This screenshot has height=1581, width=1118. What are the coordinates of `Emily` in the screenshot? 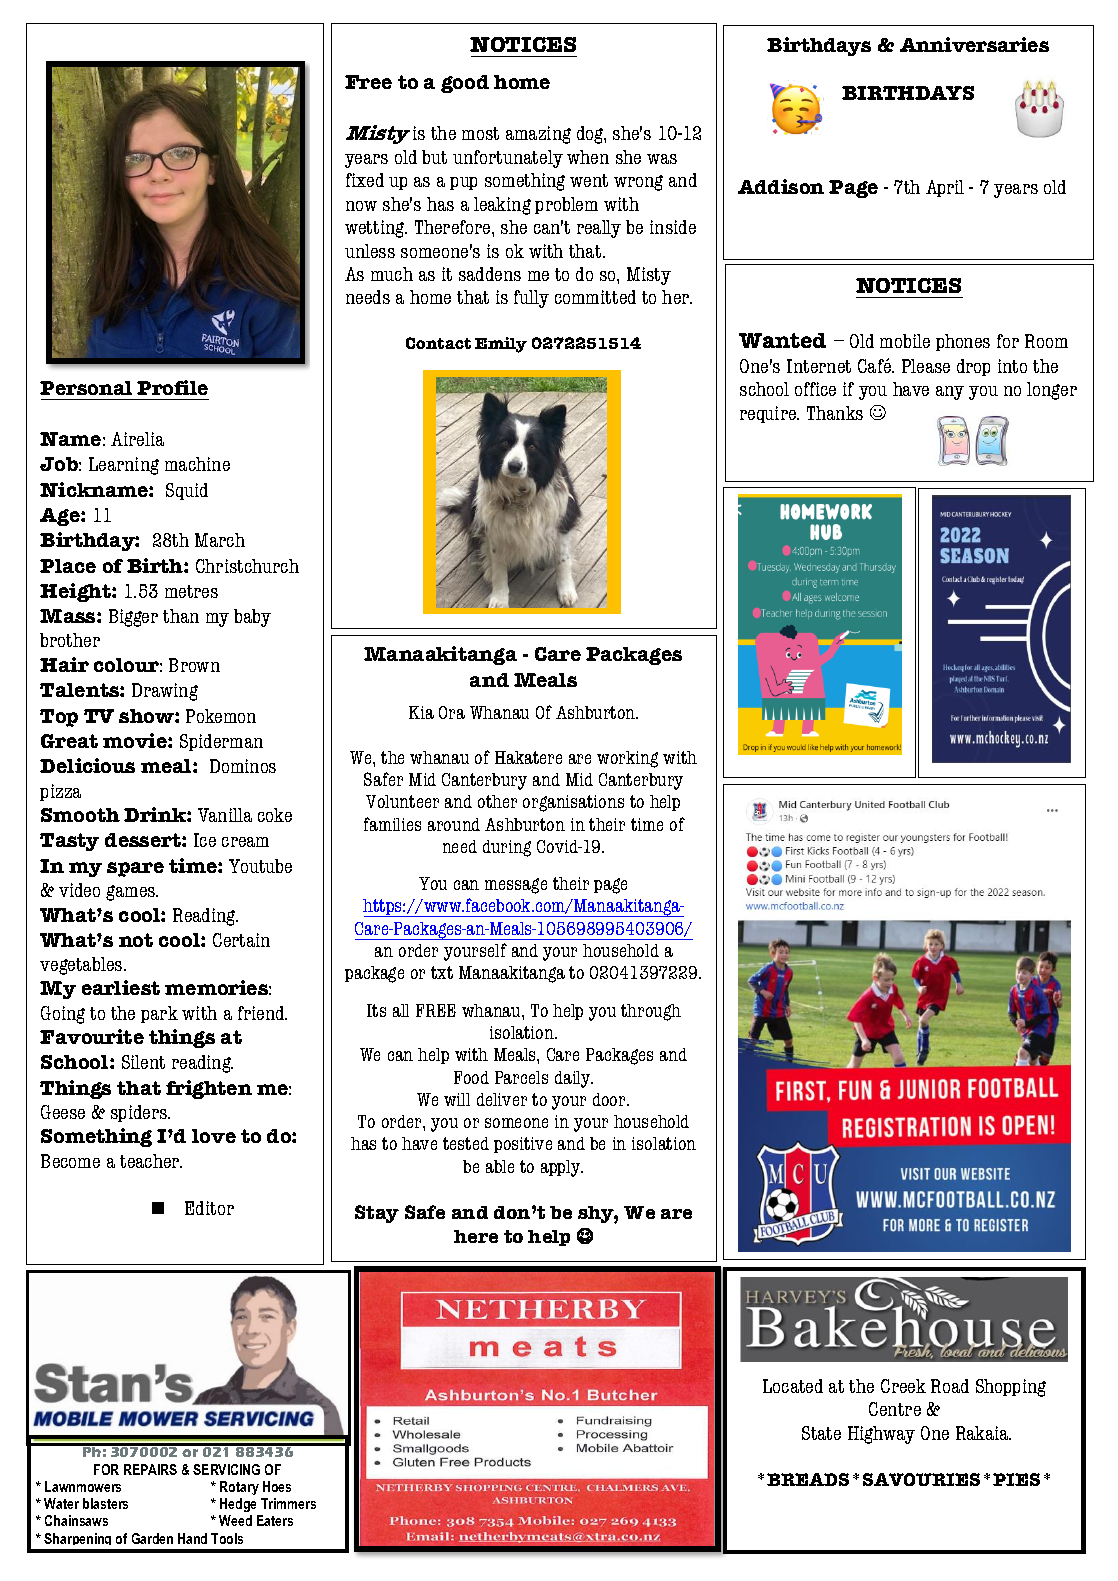 It's located at (501, 345).
